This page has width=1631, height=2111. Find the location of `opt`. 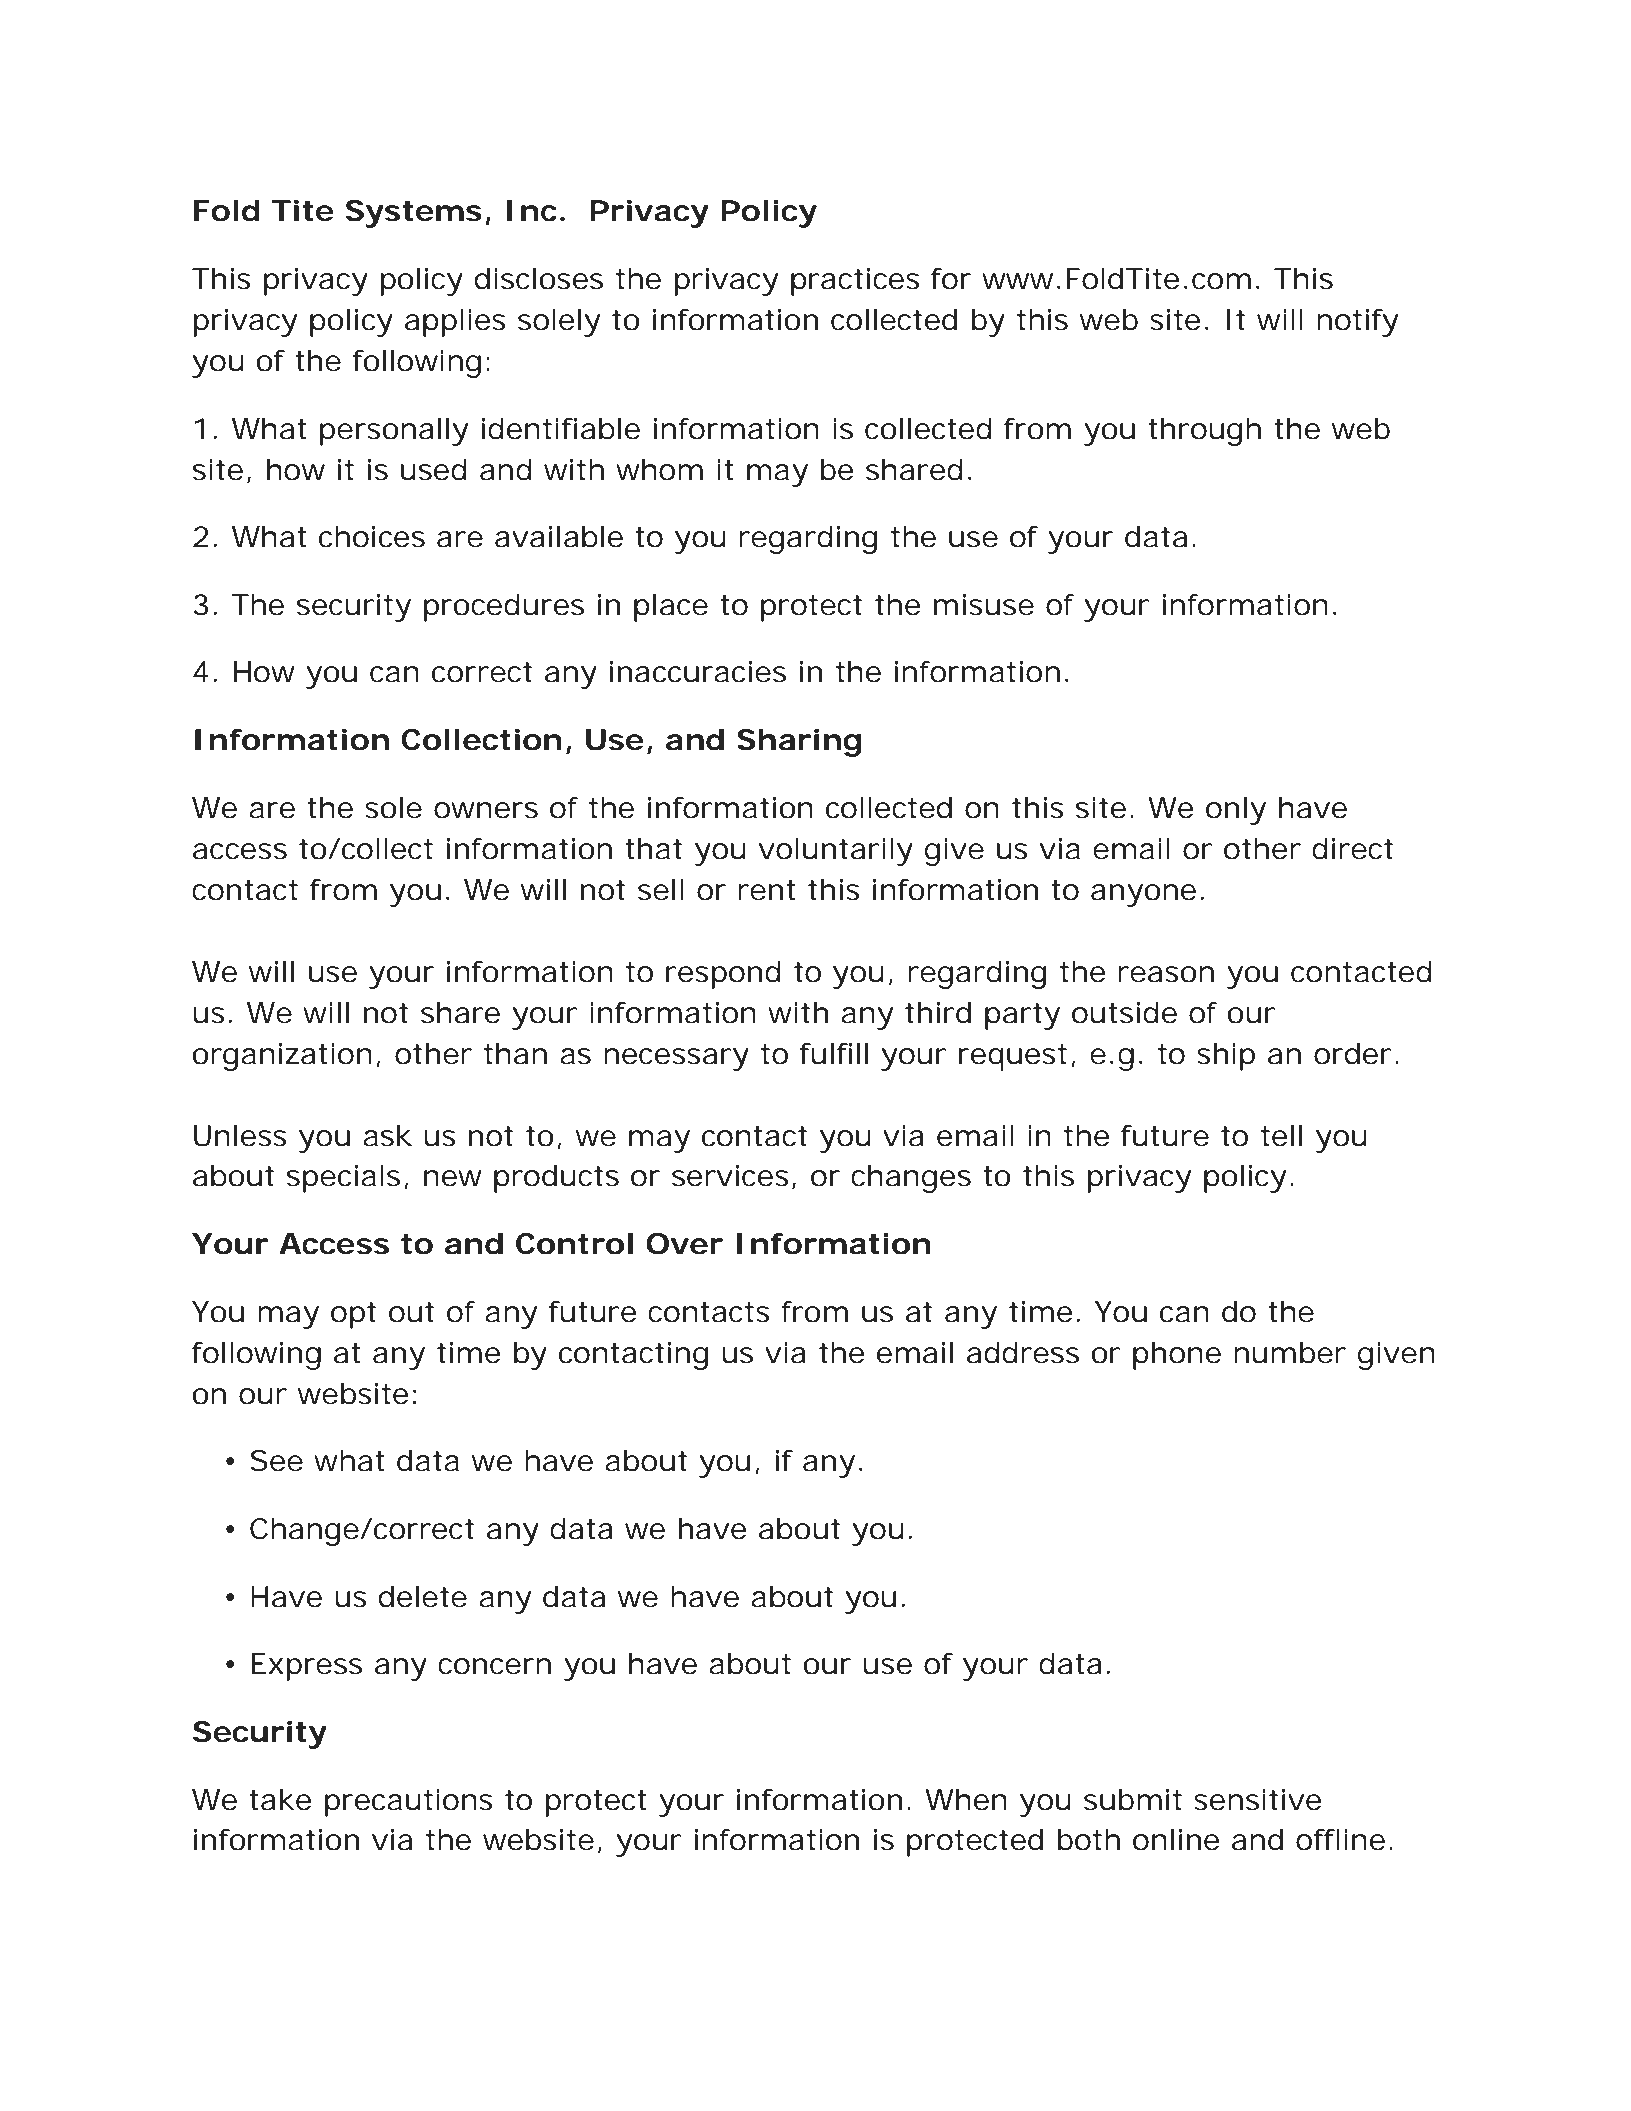

opt is located at coordinates (353, 1315).
